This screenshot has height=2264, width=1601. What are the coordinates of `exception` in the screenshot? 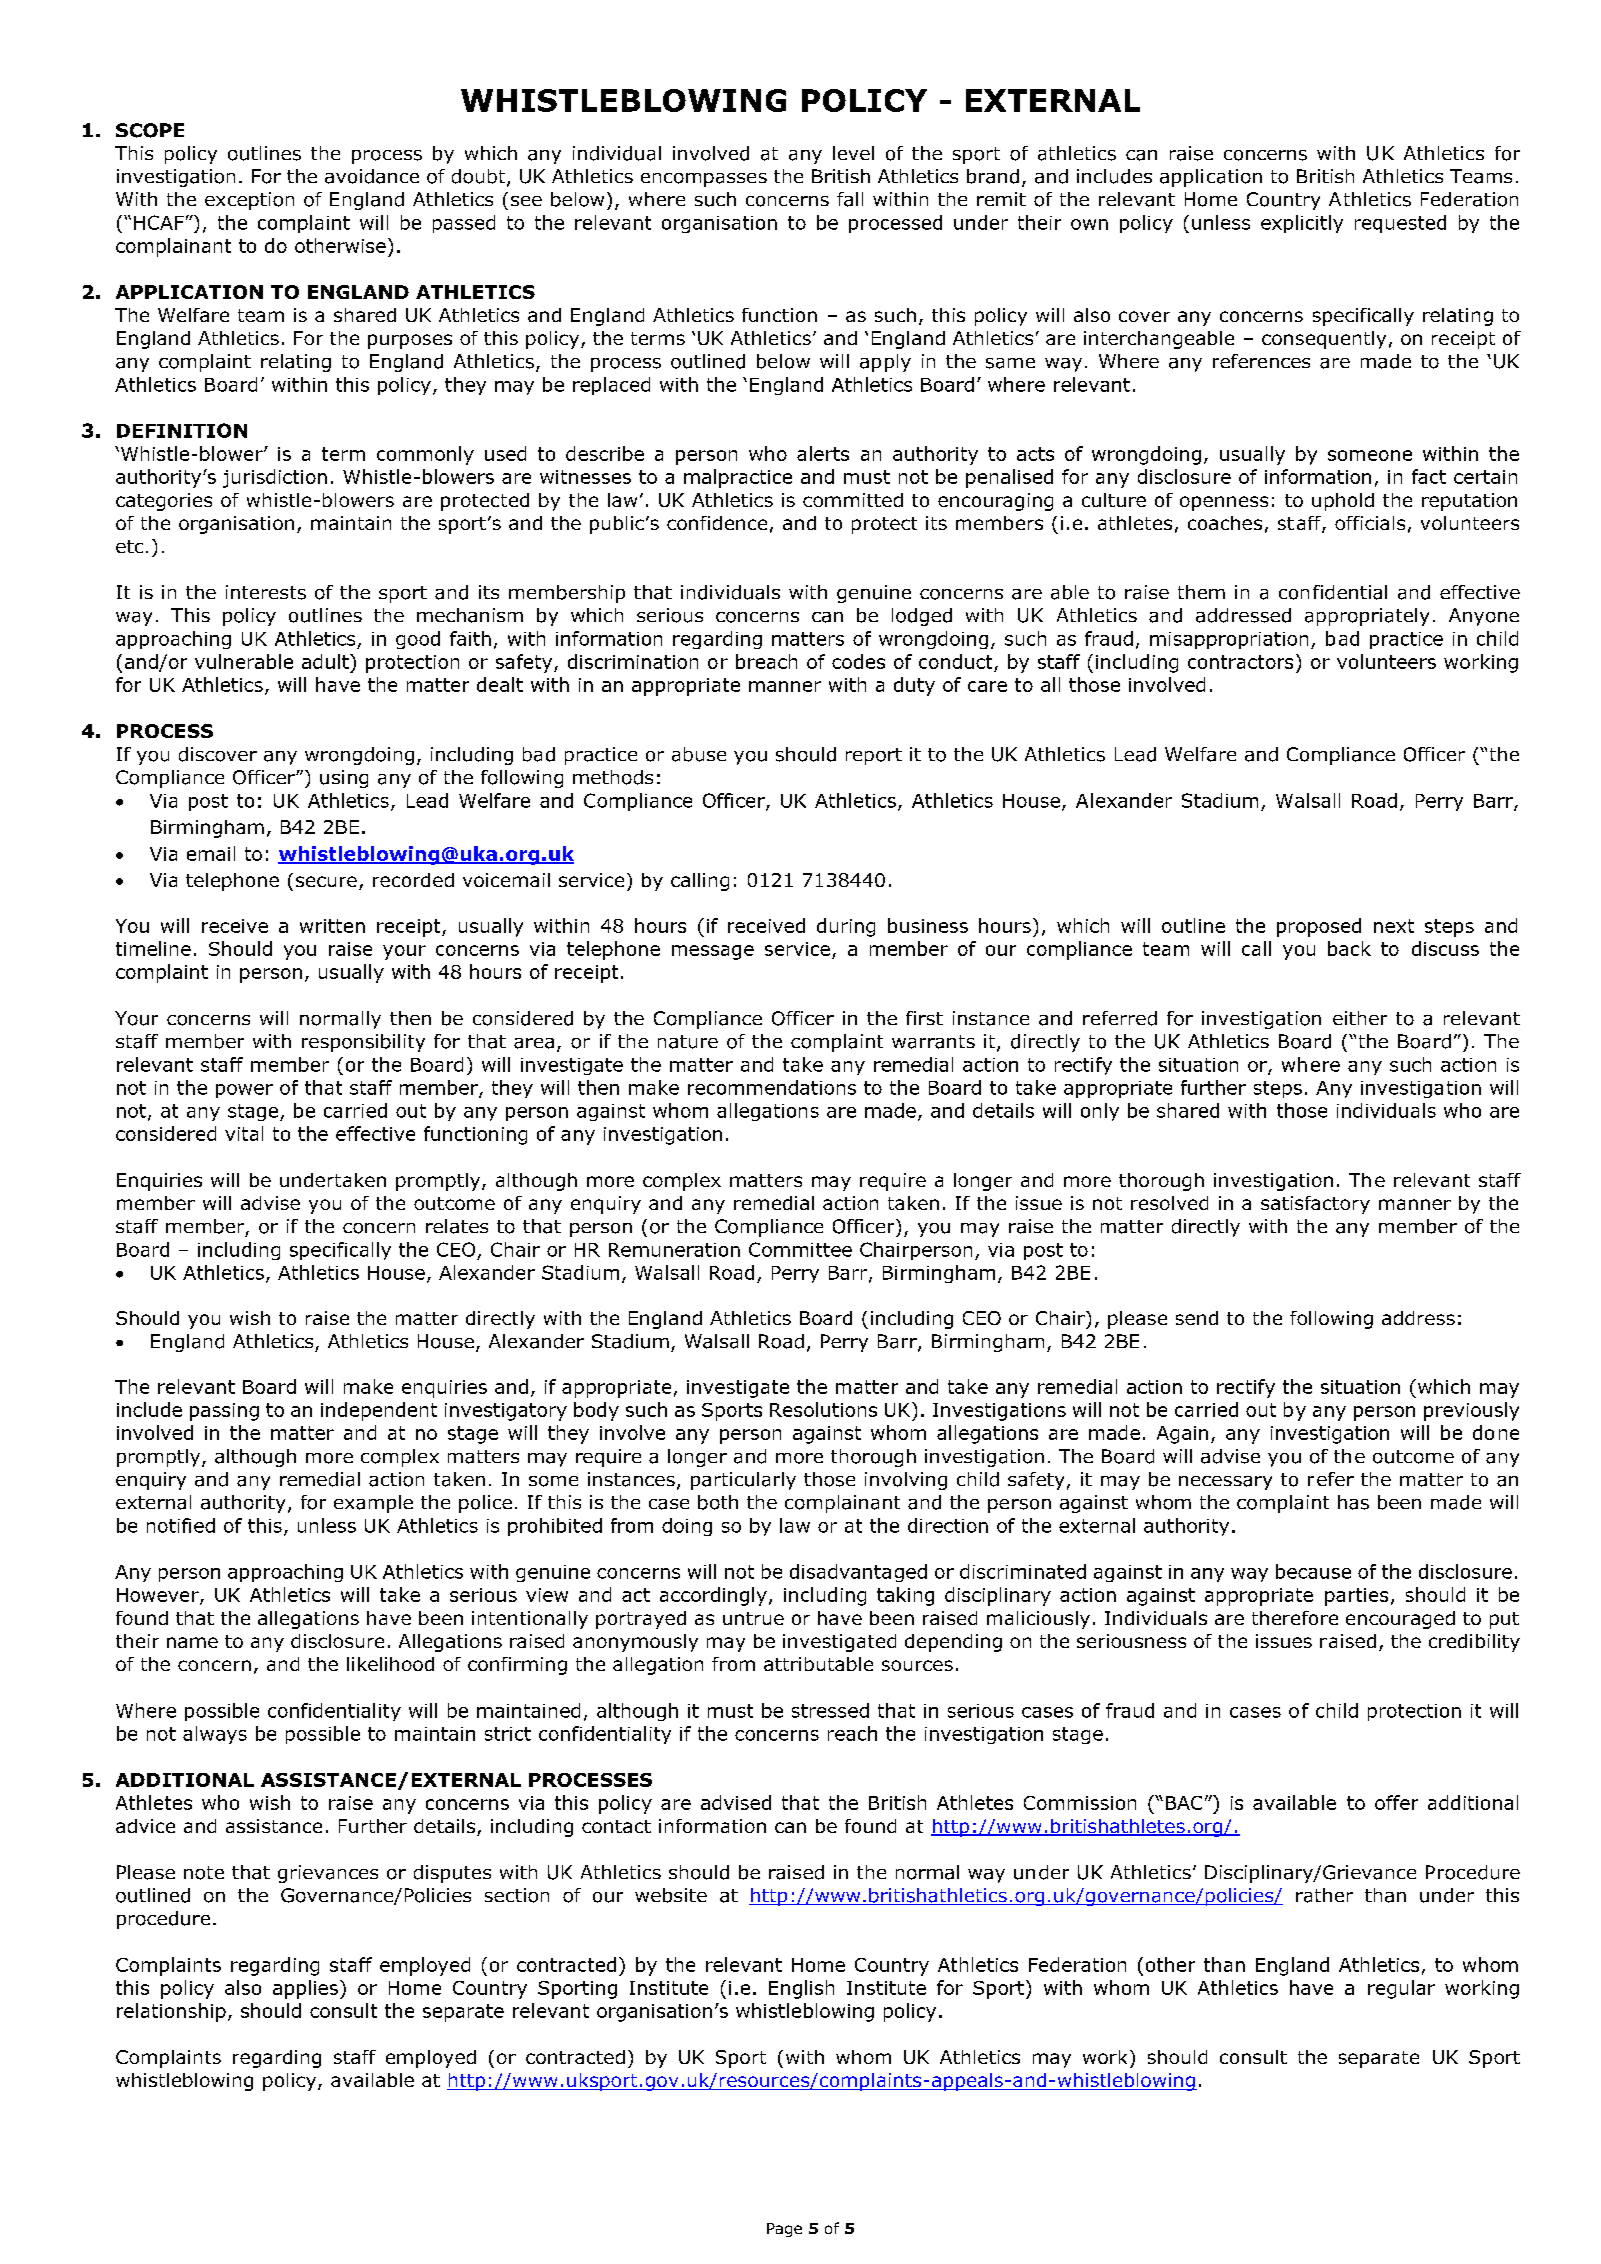 It's located at (249, 201).
